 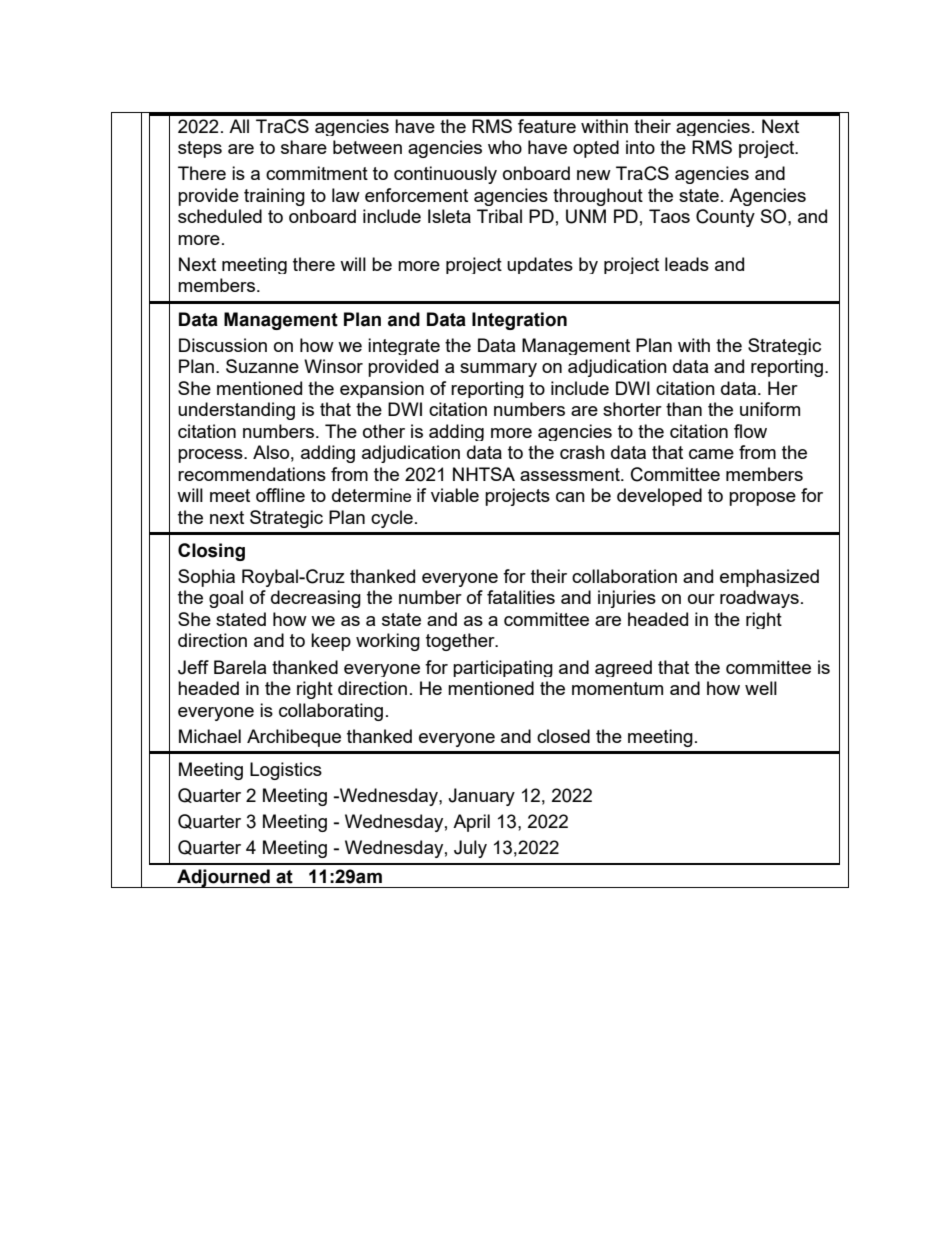 I want to click on share, so click(x=304, y=147).
